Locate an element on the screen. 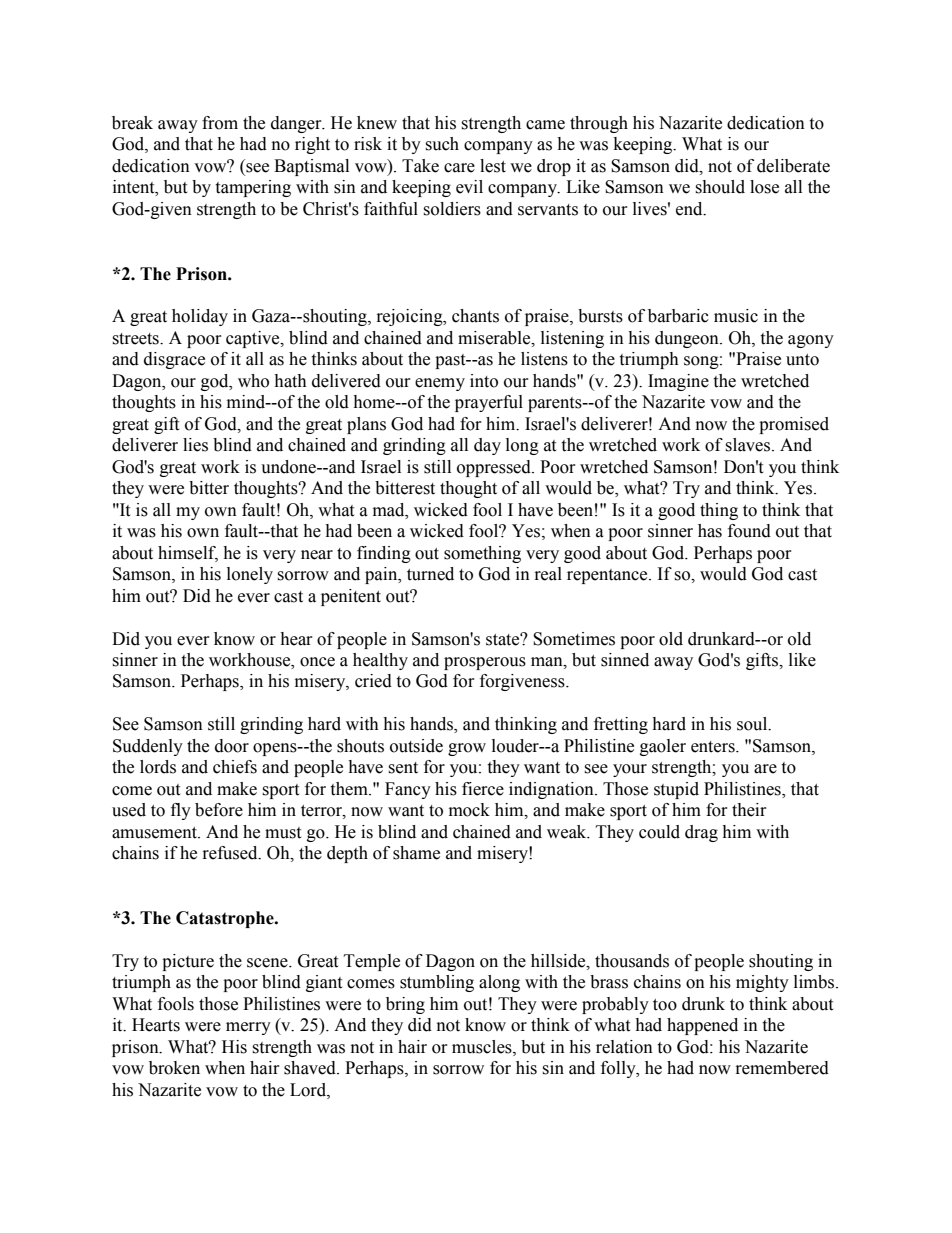  should is located at coordinates (720, 187).
